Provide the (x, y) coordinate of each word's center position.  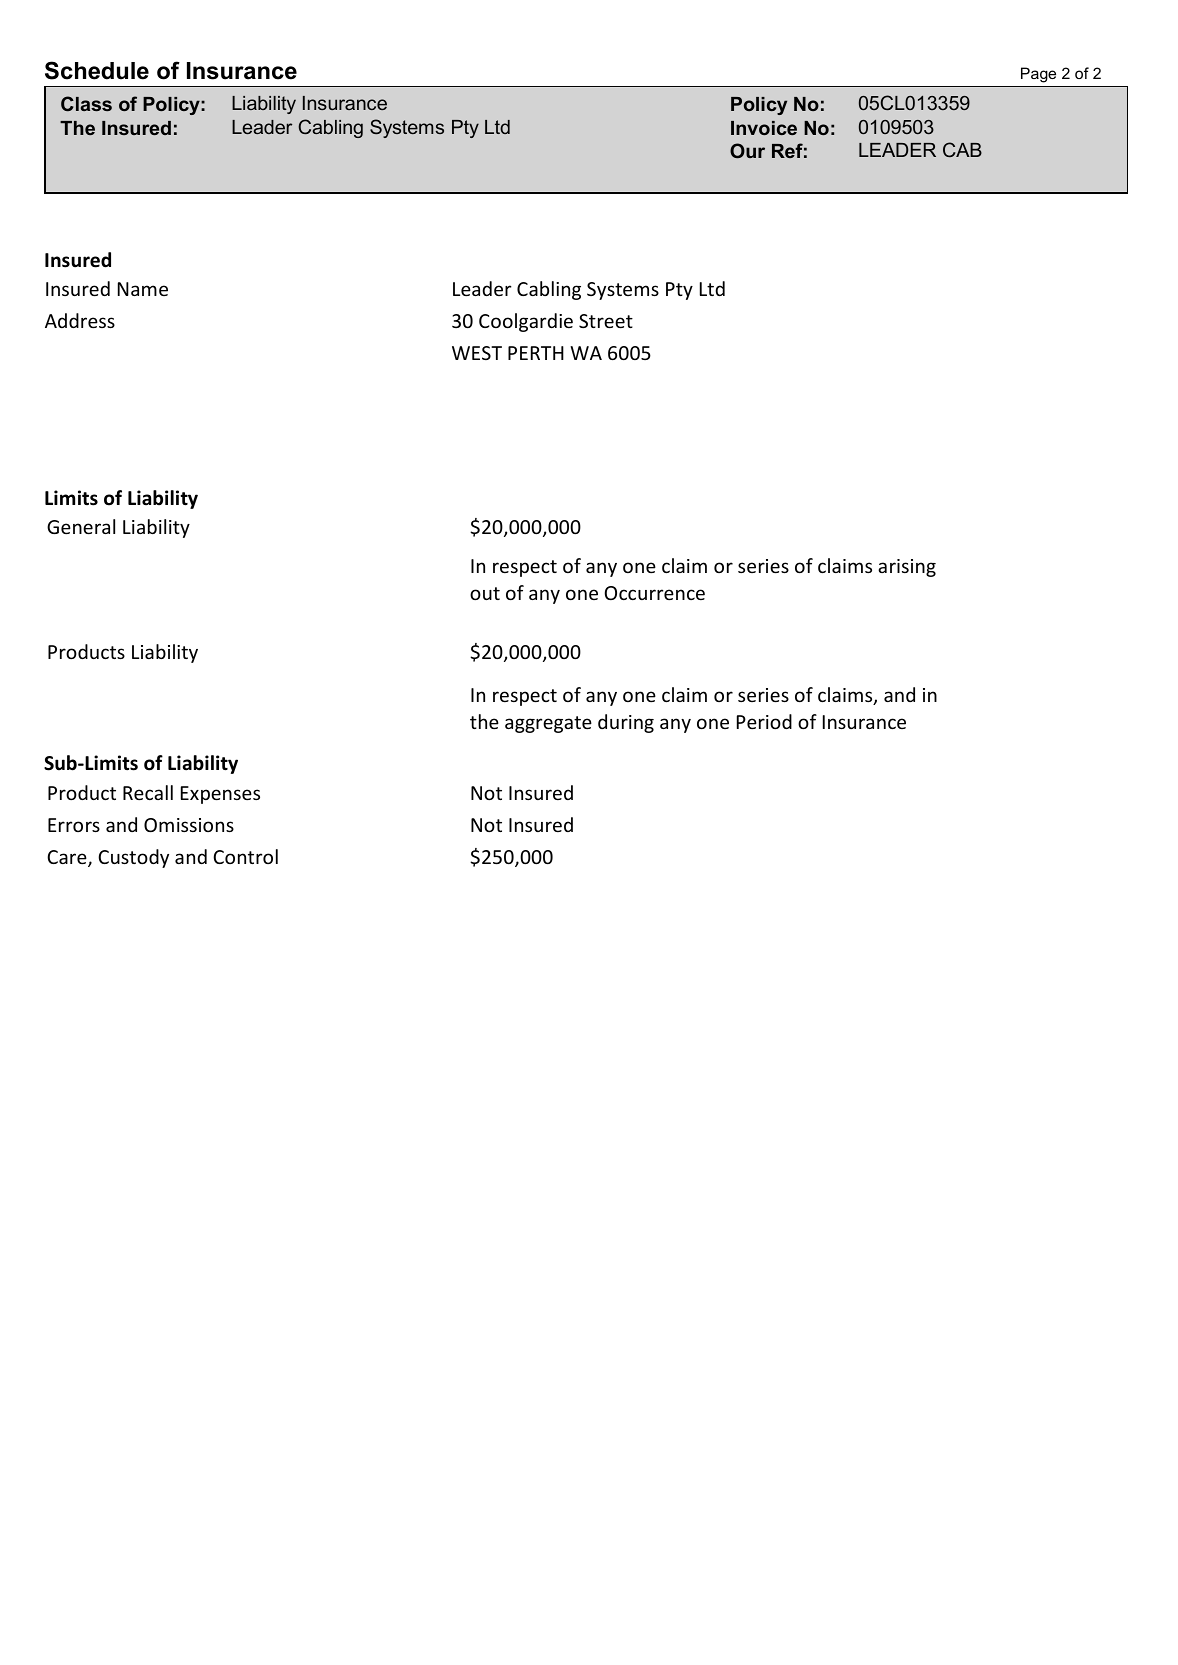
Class (86, 103)
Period (764, 721)
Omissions (189, 825)
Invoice (764, 128)
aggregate (548, 724)
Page (1038, 75)
